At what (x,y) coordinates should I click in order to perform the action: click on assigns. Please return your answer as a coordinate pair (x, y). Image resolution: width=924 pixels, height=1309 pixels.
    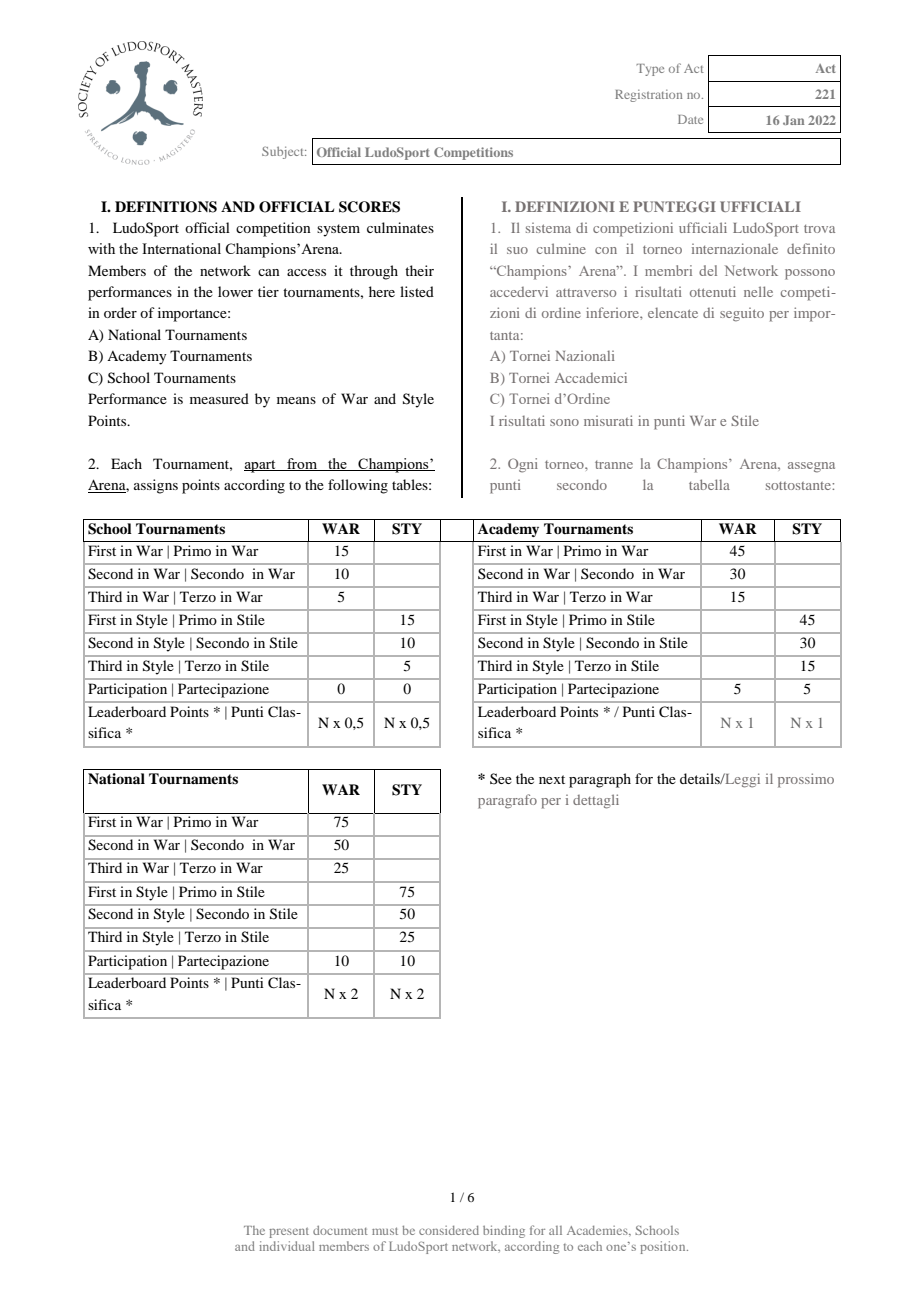
    Looking at the image, I should click on (156, 486).
